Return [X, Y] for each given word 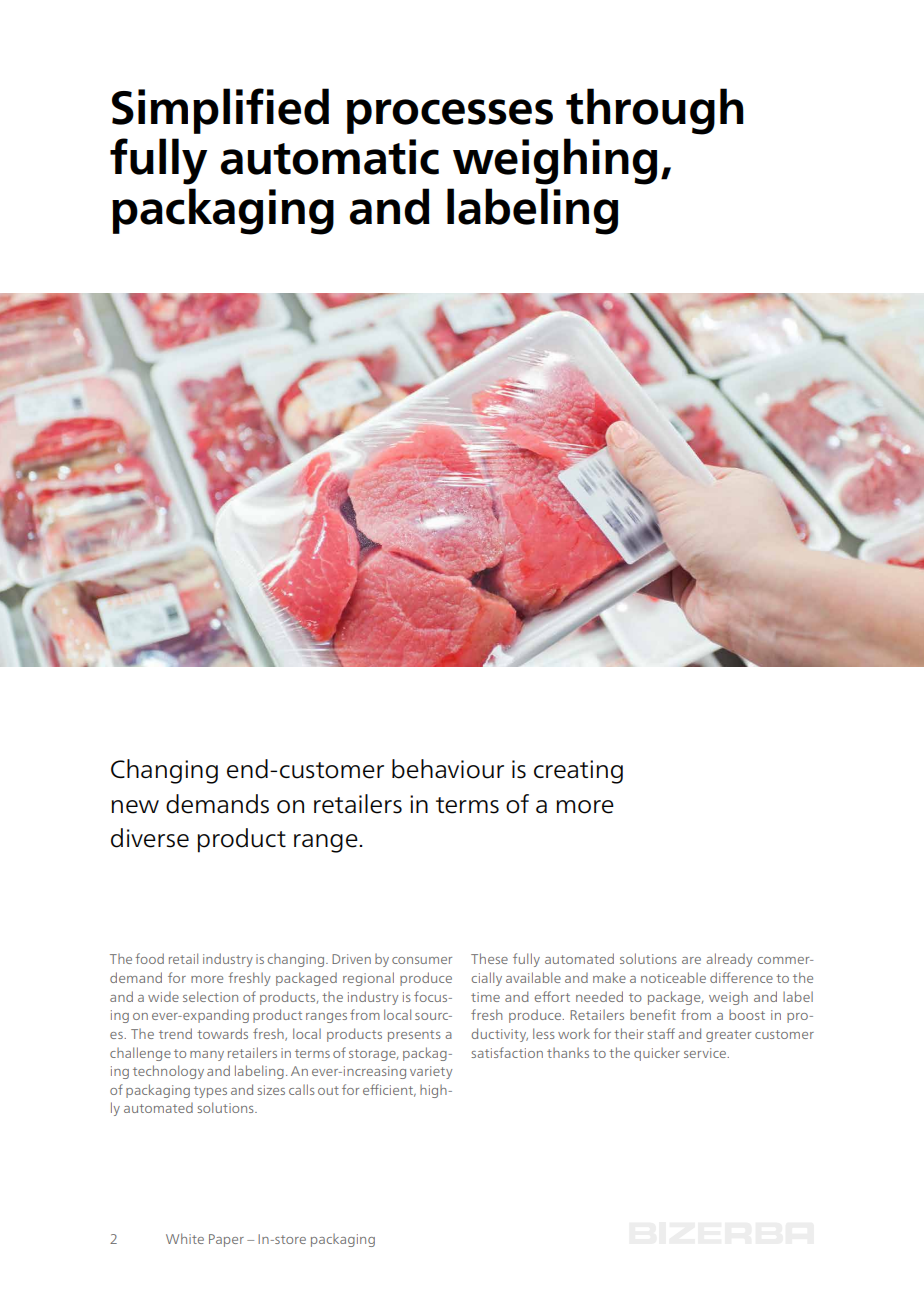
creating [578, 772]
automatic [330, 157]
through [655, 111]
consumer [422, 960]
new [135, 807]
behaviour [448, 769]
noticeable [673, 977]
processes [450, 116]
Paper [226, 1240]
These [489, 958]
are [691, 960]
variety [431, 1072]
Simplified [220, 111]
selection [210, 996]
